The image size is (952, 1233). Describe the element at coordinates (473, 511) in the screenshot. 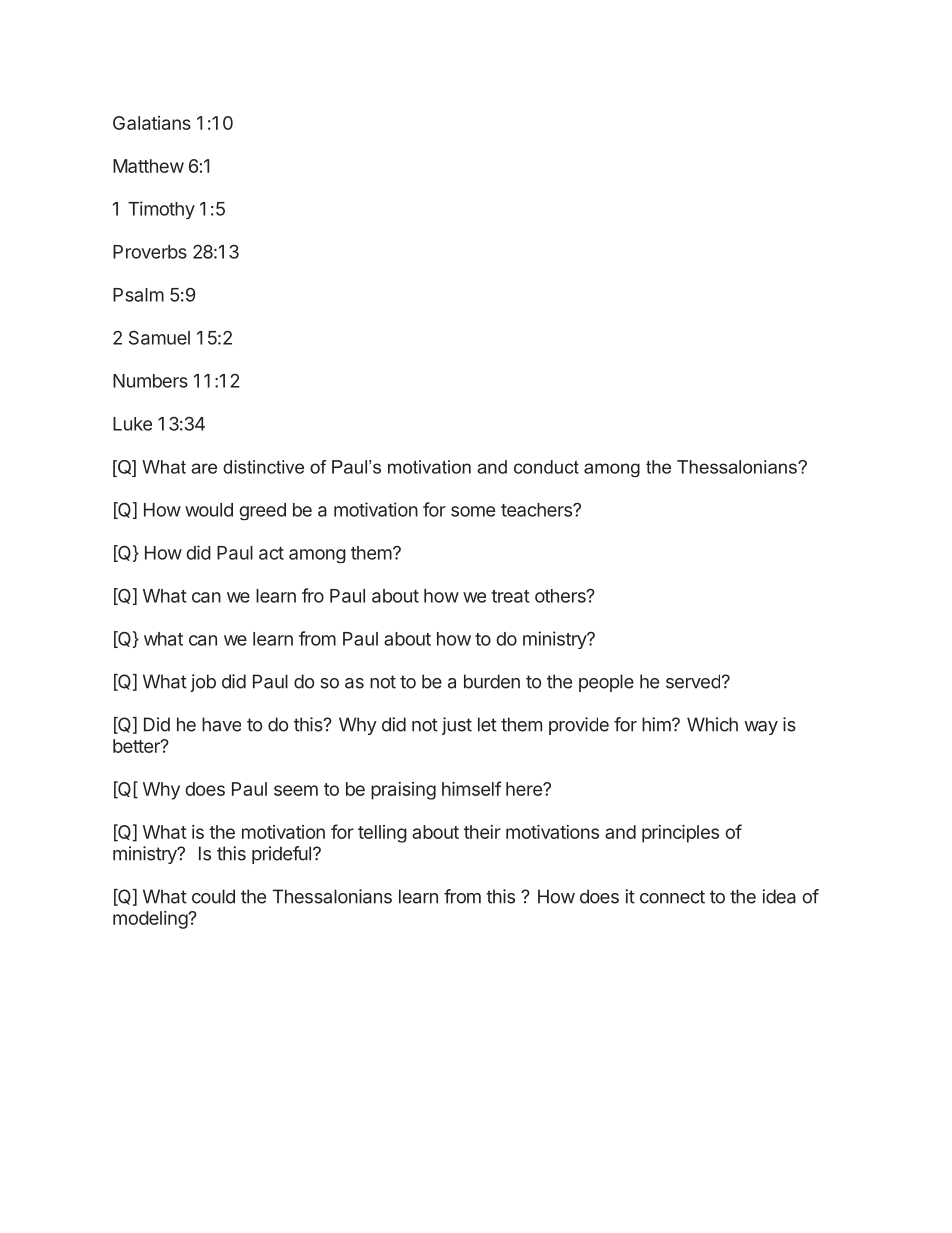

I see `some` at that location.
